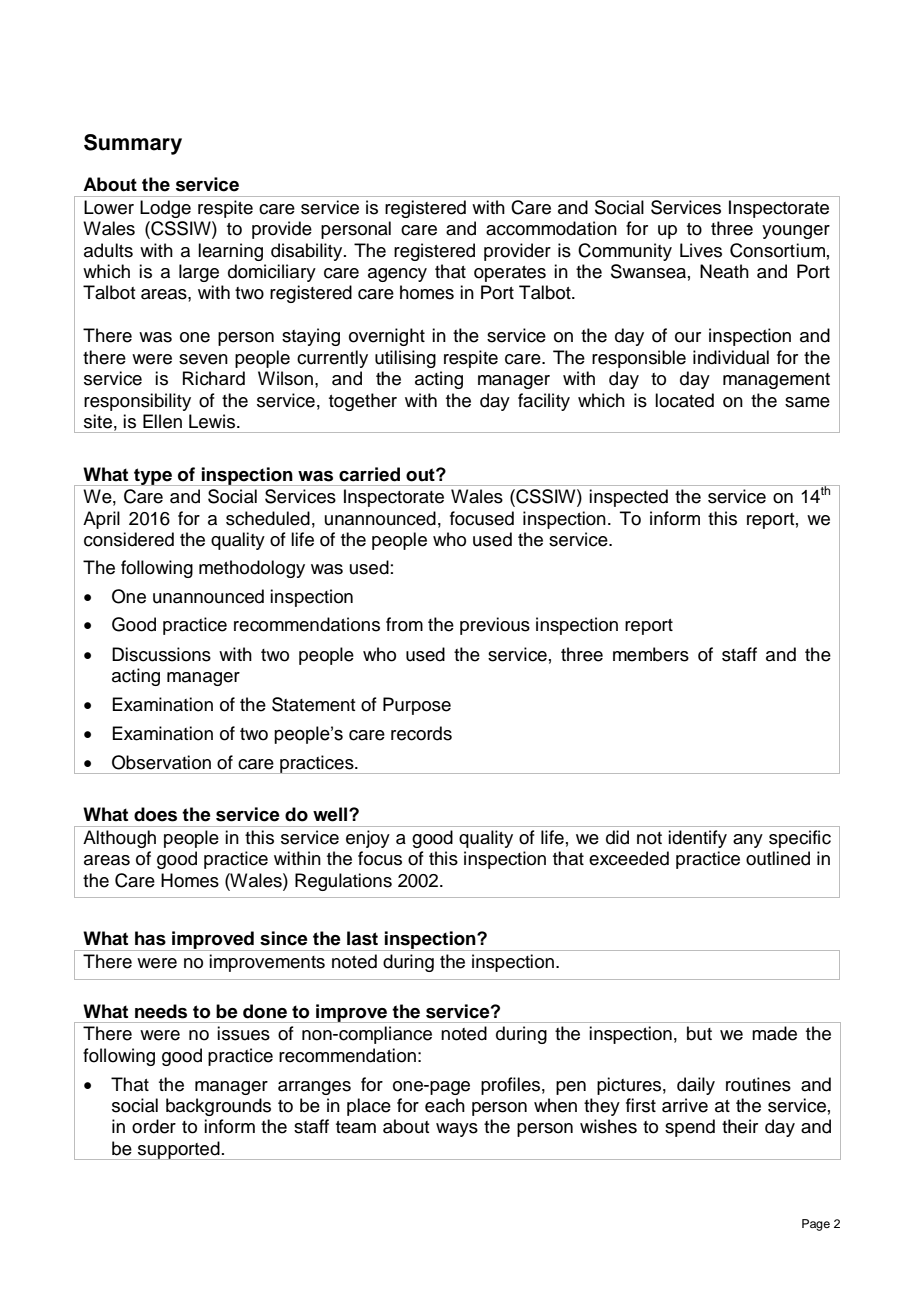 The height and width of the image is (1308, 924). Describe the element at coordinates (161, 654) in the image. I see `Discussions` at that location.
